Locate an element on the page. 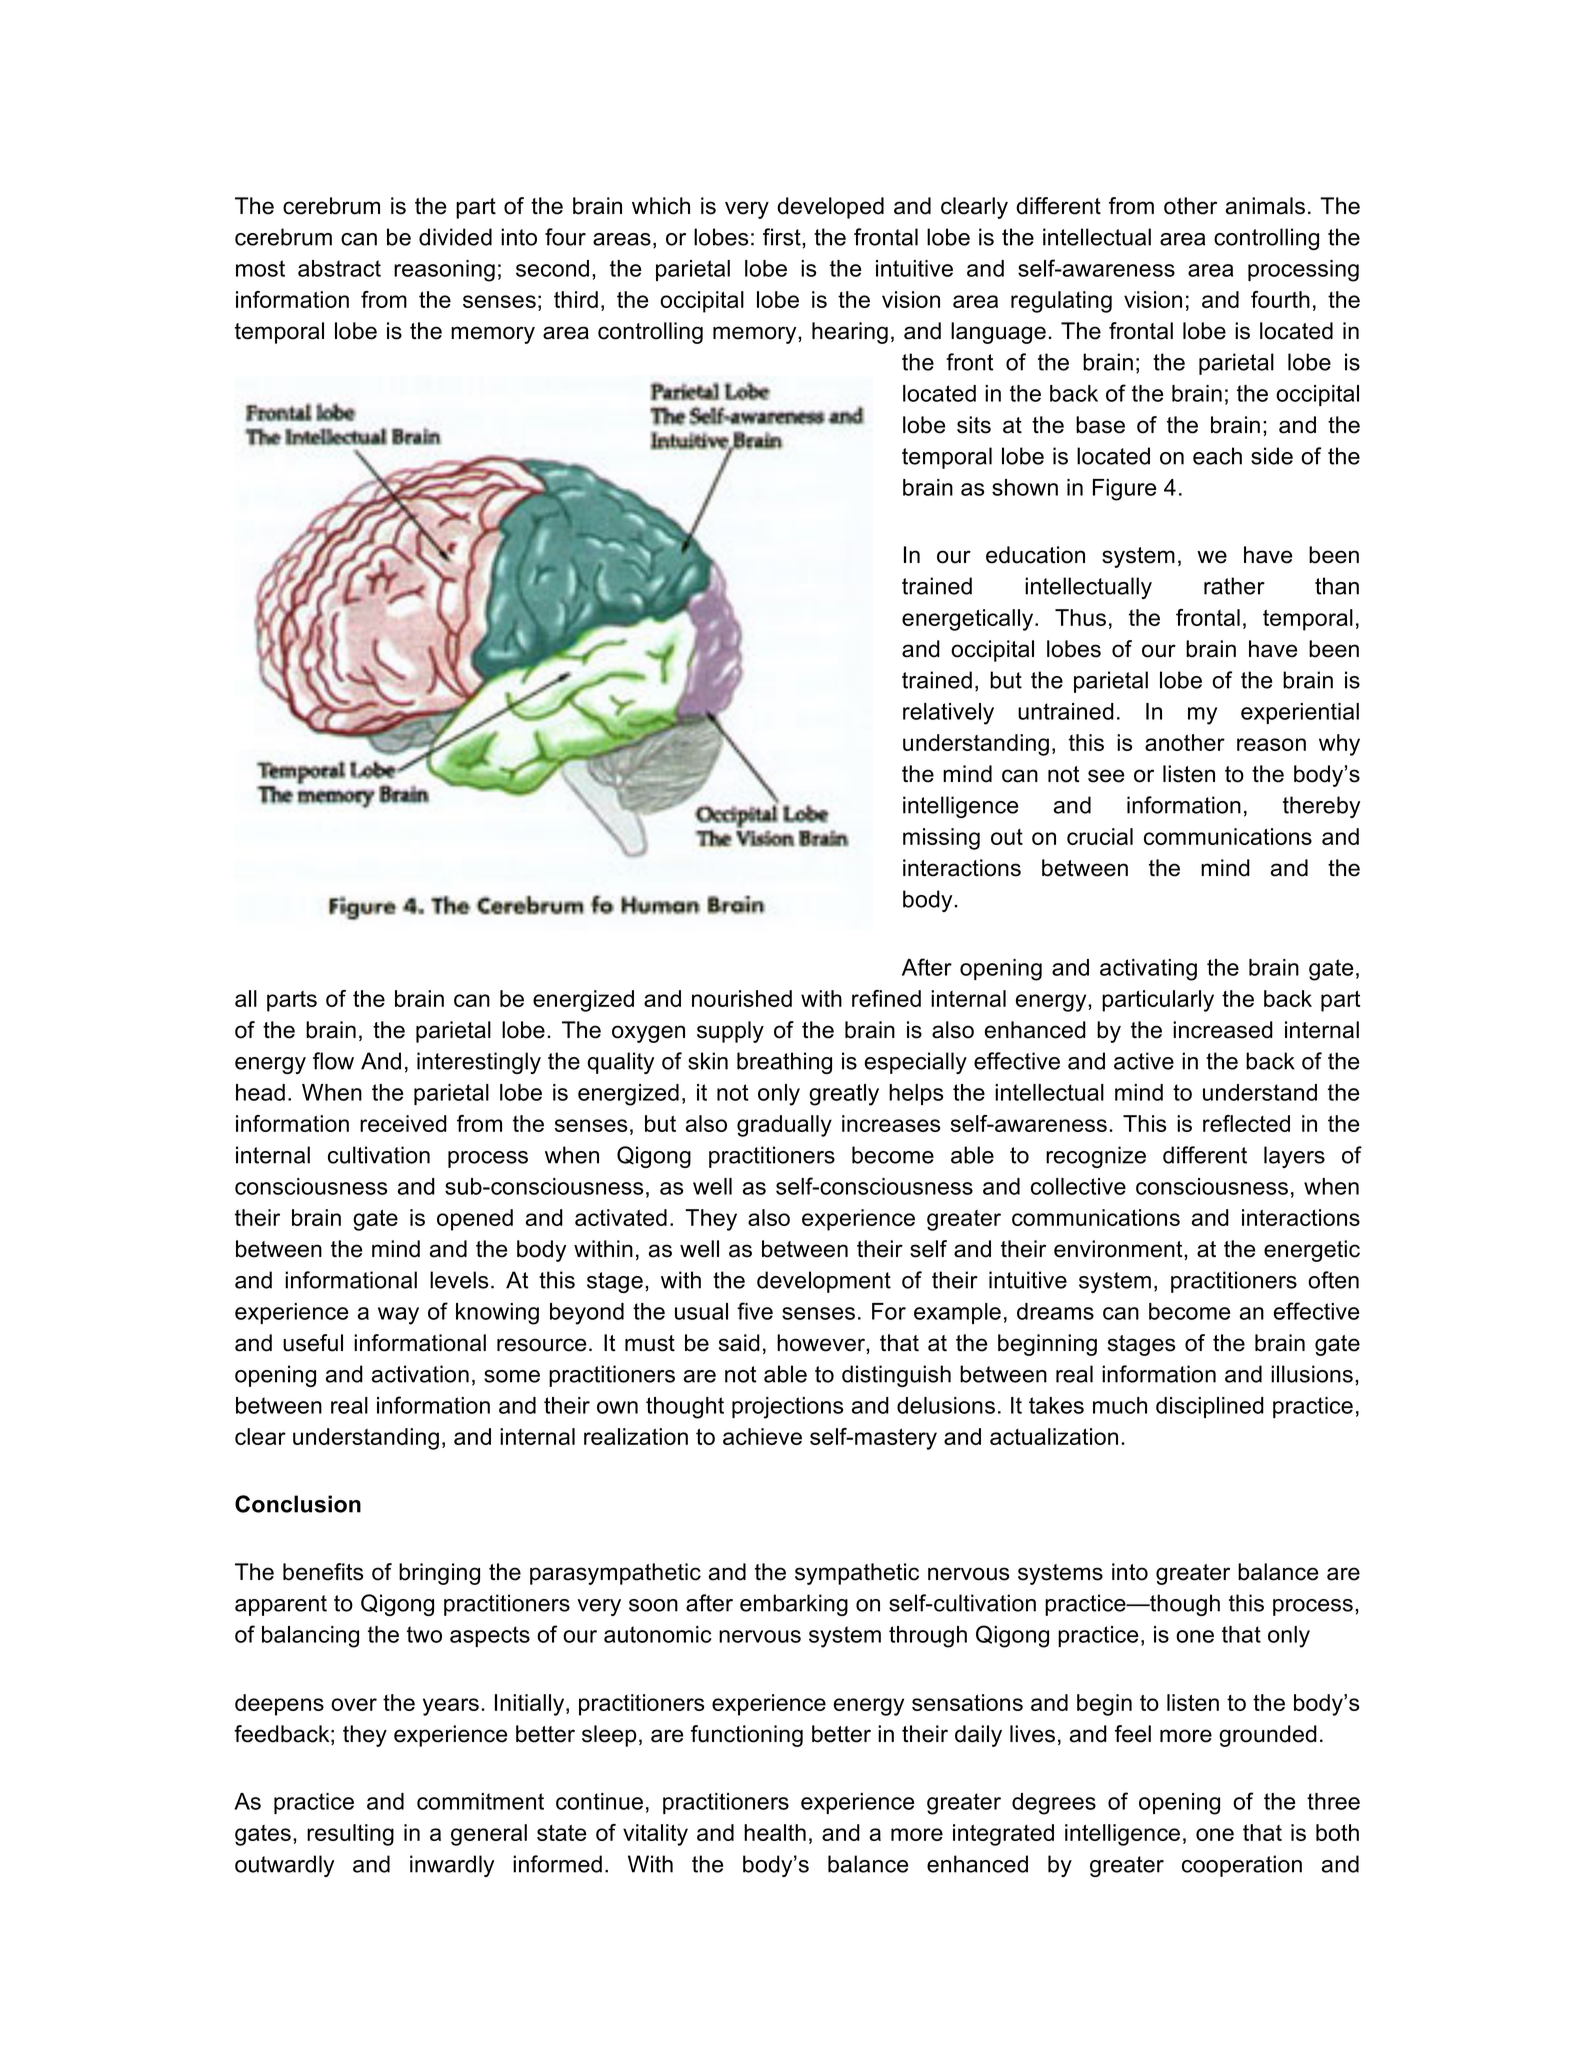 This page has height=2065, width=1595. animals is located at coordinates (1265, 206).
